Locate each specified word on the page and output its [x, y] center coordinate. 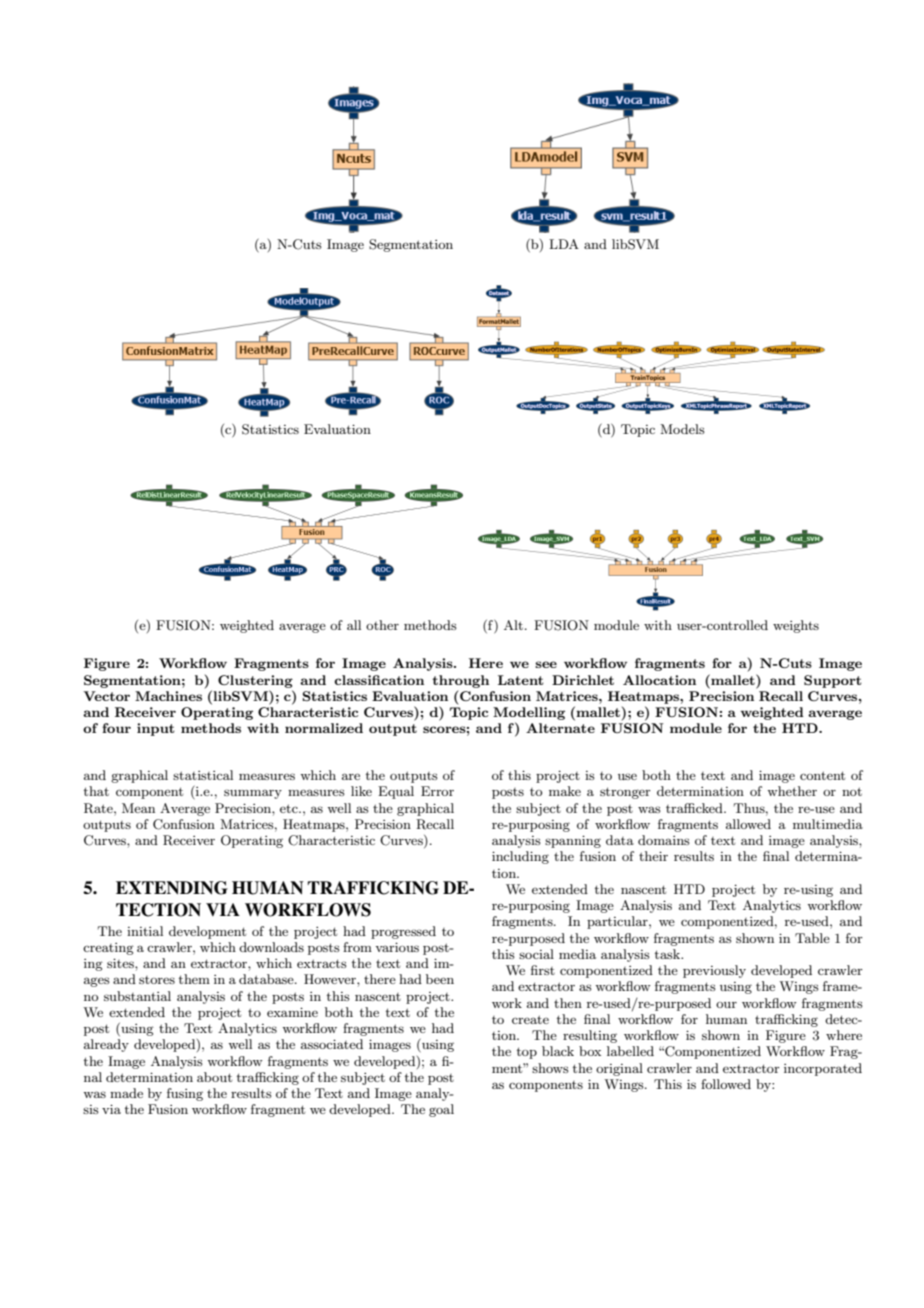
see [546, 664]
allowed [748, 824]
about [214, 1077]
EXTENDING [172, 888]
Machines [168, 696]
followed [726, 1084]
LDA [564, 244]
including [520, 857]
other [382, 625]
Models [682, 429]
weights [796, 626]
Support [833, 681]
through [460, 681]
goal [441, 1110]
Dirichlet [583, 680]
